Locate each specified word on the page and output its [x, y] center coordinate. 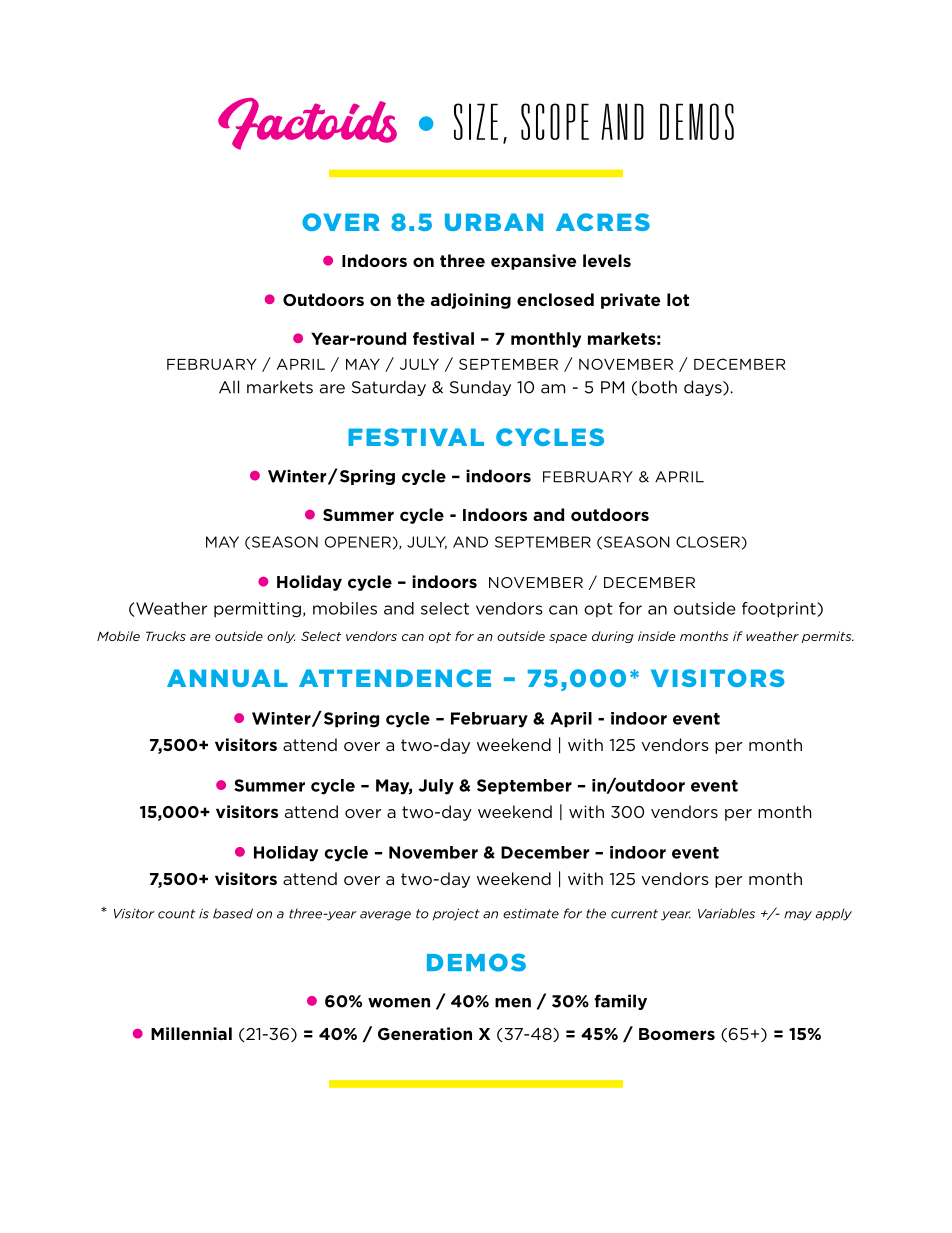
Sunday [480, 388]
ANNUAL [227, 678]
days [704, 388]
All [229, 387]
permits [828, 637]
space [568, 638]
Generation [425, 1033]
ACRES [603, 222]
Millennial [191, 1033]
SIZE [476, 121]
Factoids [307, 124]
